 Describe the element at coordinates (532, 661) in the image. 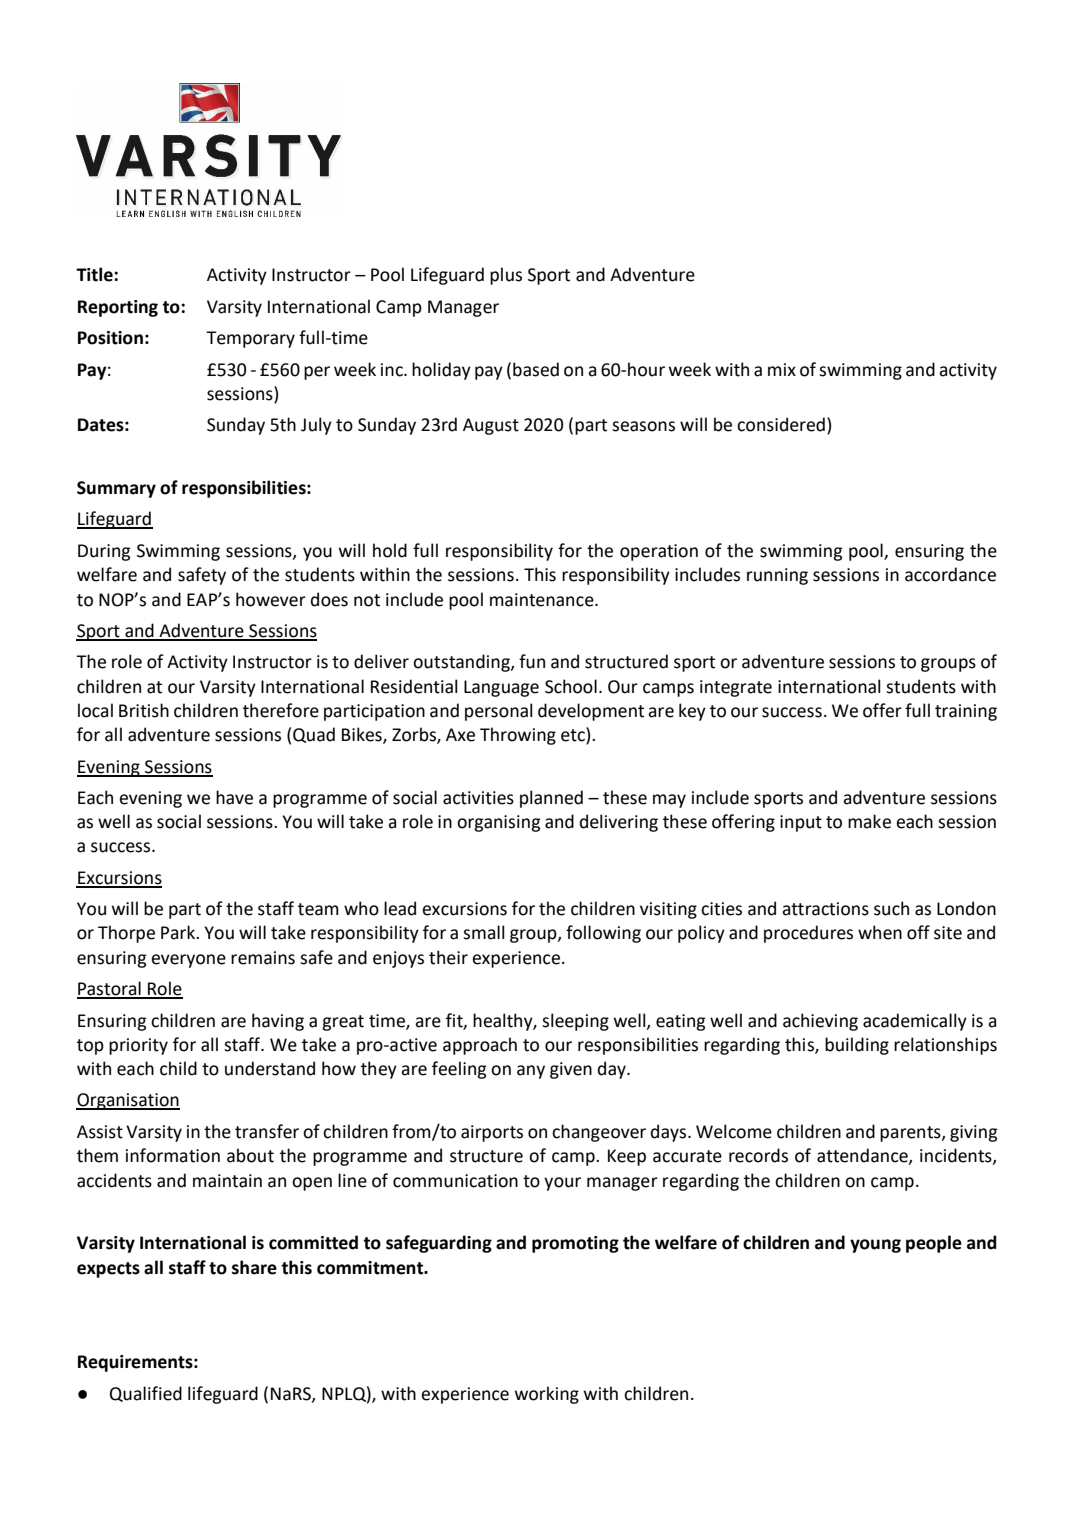

I see `fun` at that location.
